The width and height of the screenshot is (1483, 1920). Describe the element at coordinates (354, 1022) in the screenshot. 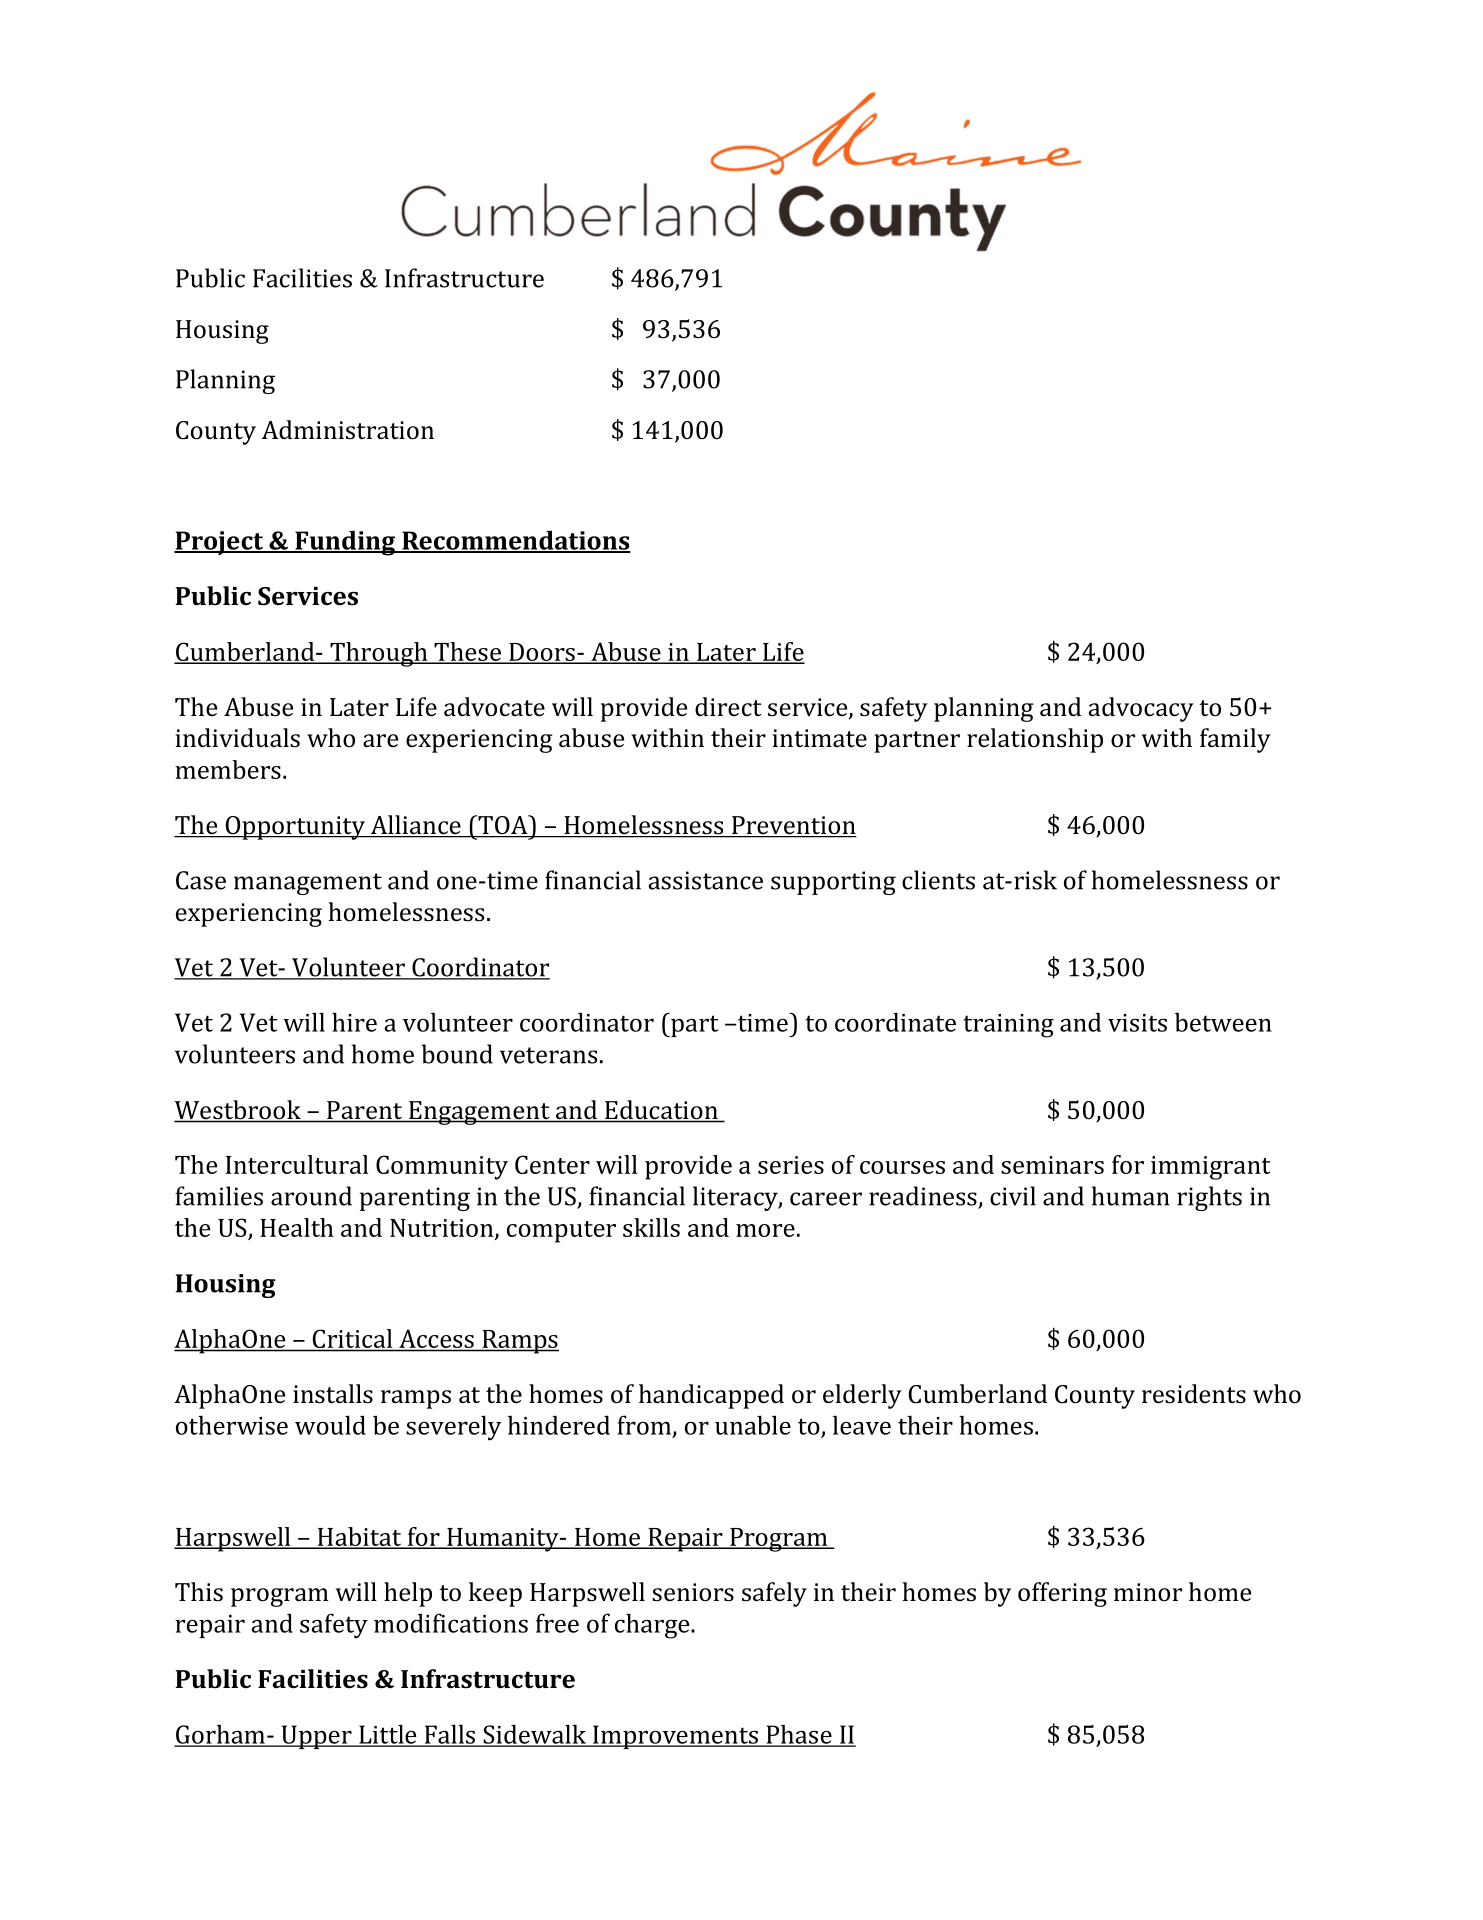

I see `hire` at that location.
